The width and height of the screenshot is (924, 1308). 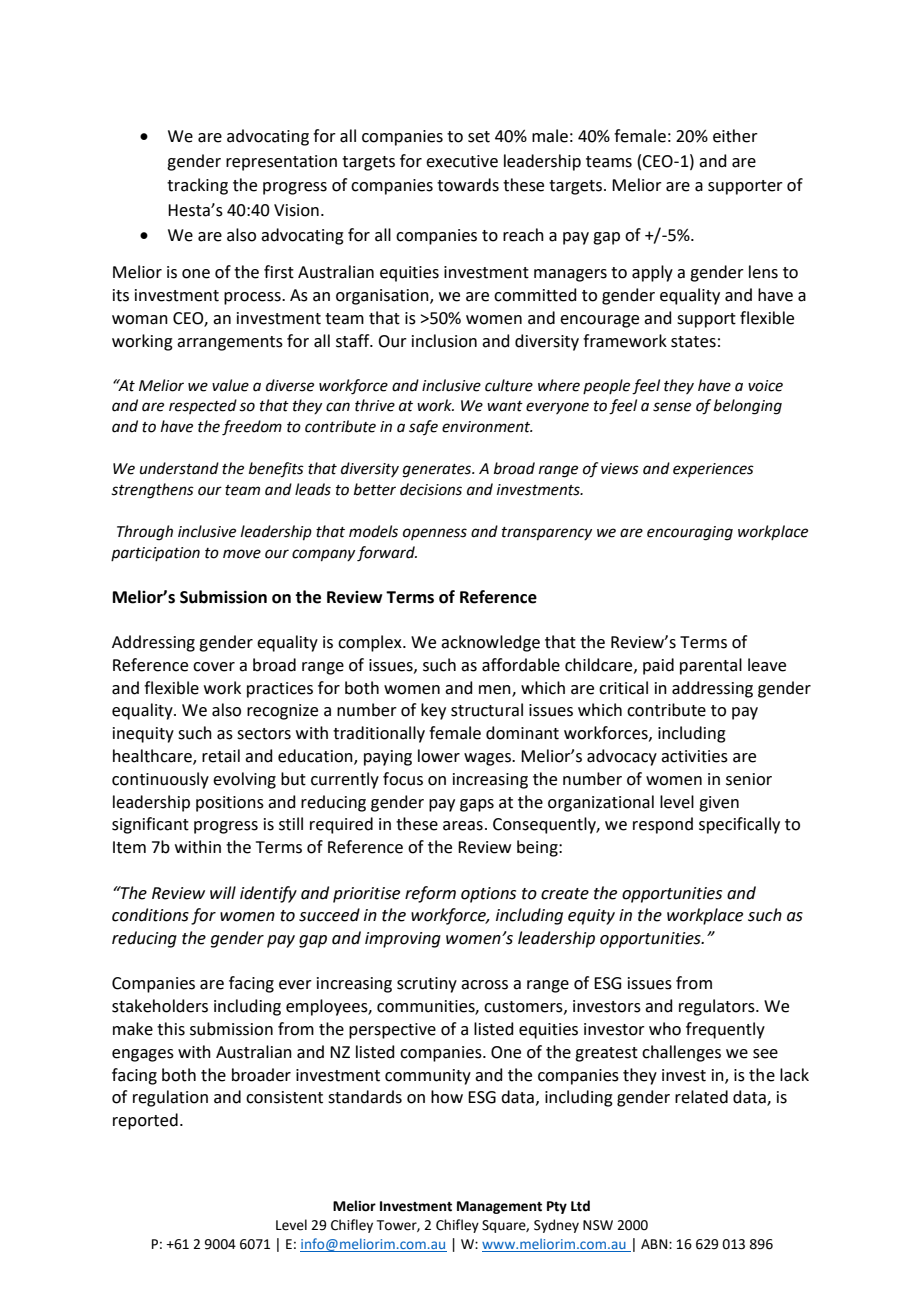 I want to click on Management, so click(x=499, y=1207).
